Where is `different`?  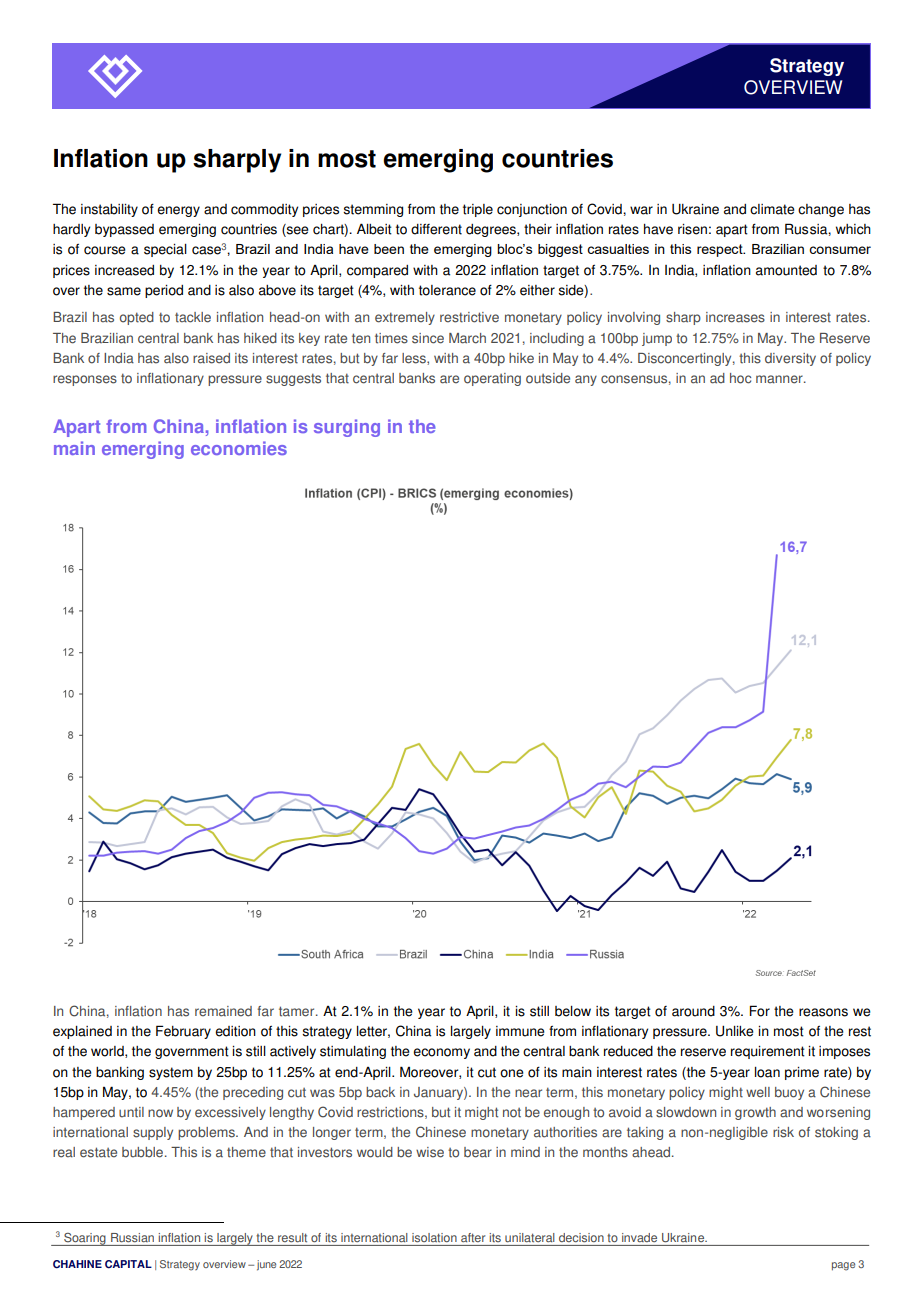 different is located at coordinates (436, 229).
